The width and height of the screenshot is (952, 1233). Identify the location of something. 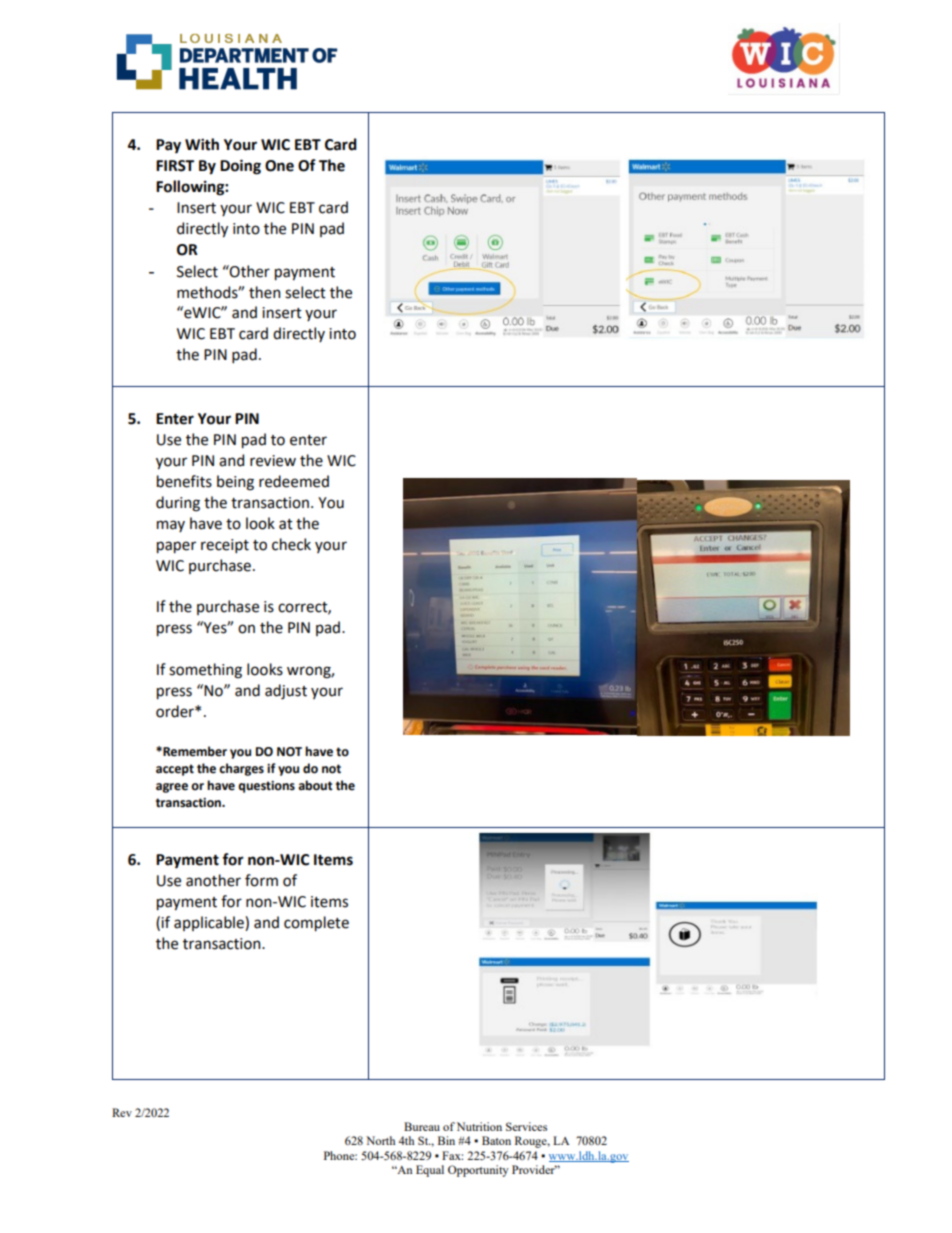
(205, 671).
